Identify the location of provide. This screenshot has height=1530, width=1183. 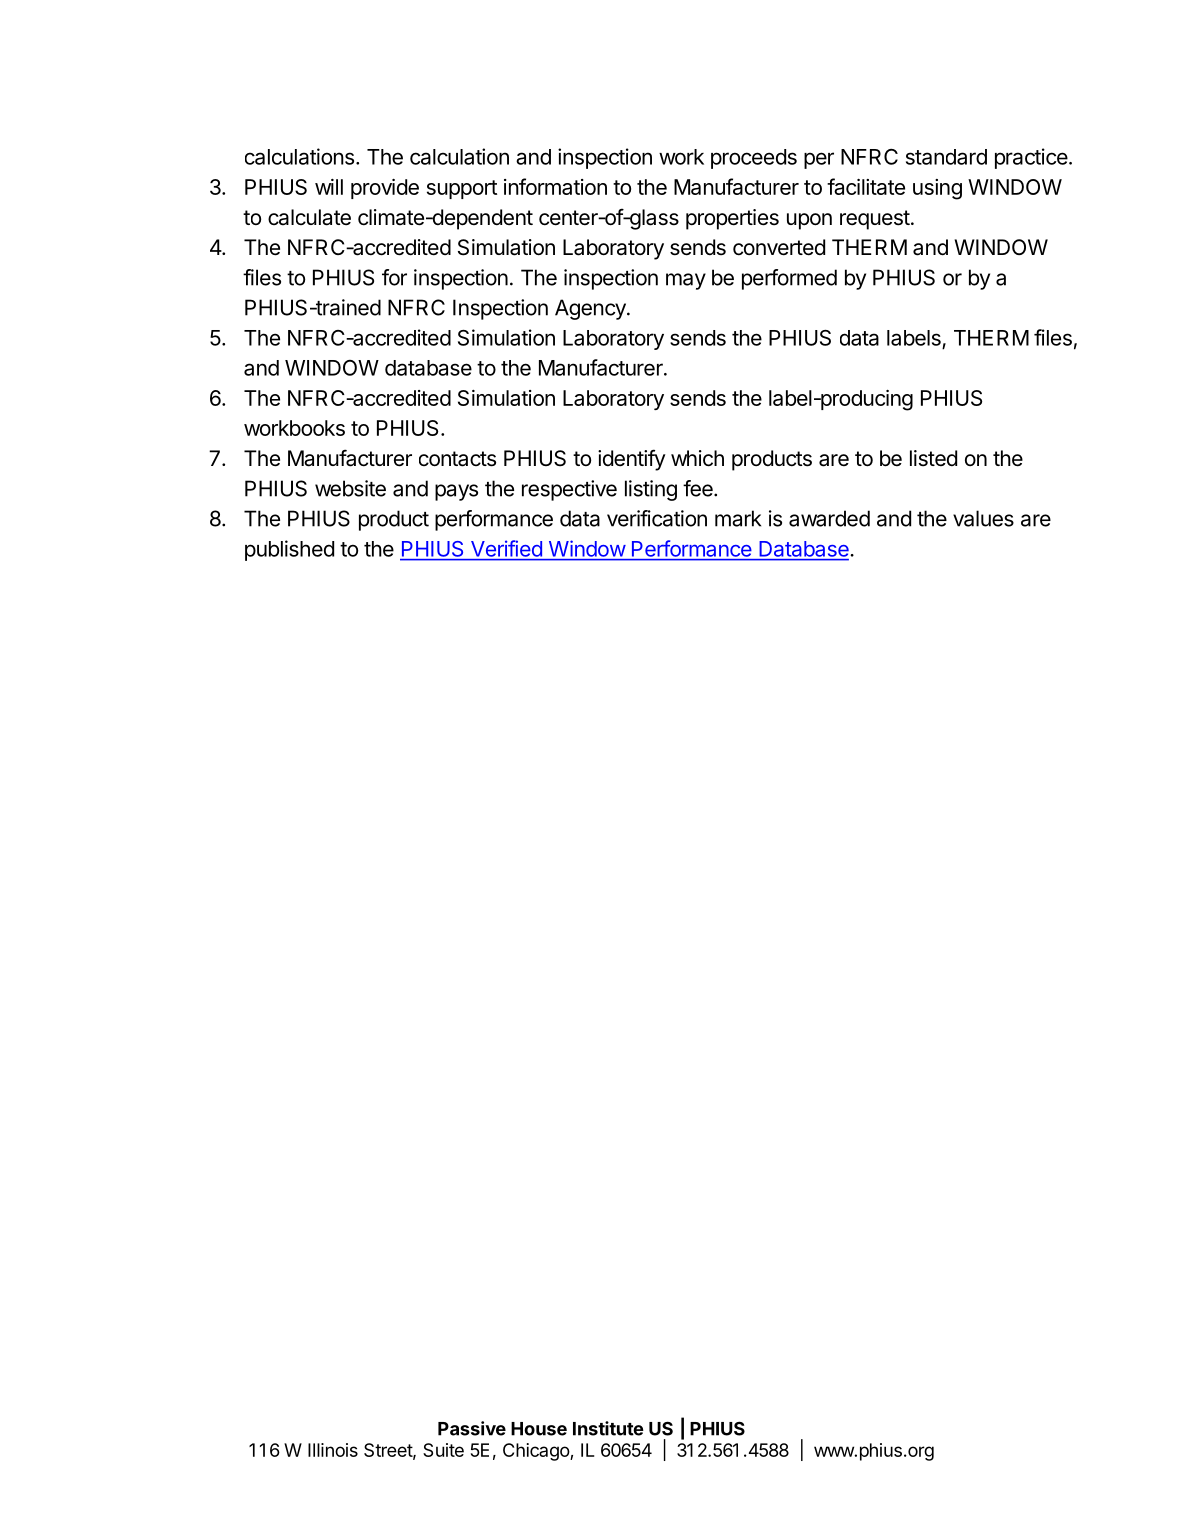
(385, 189).
